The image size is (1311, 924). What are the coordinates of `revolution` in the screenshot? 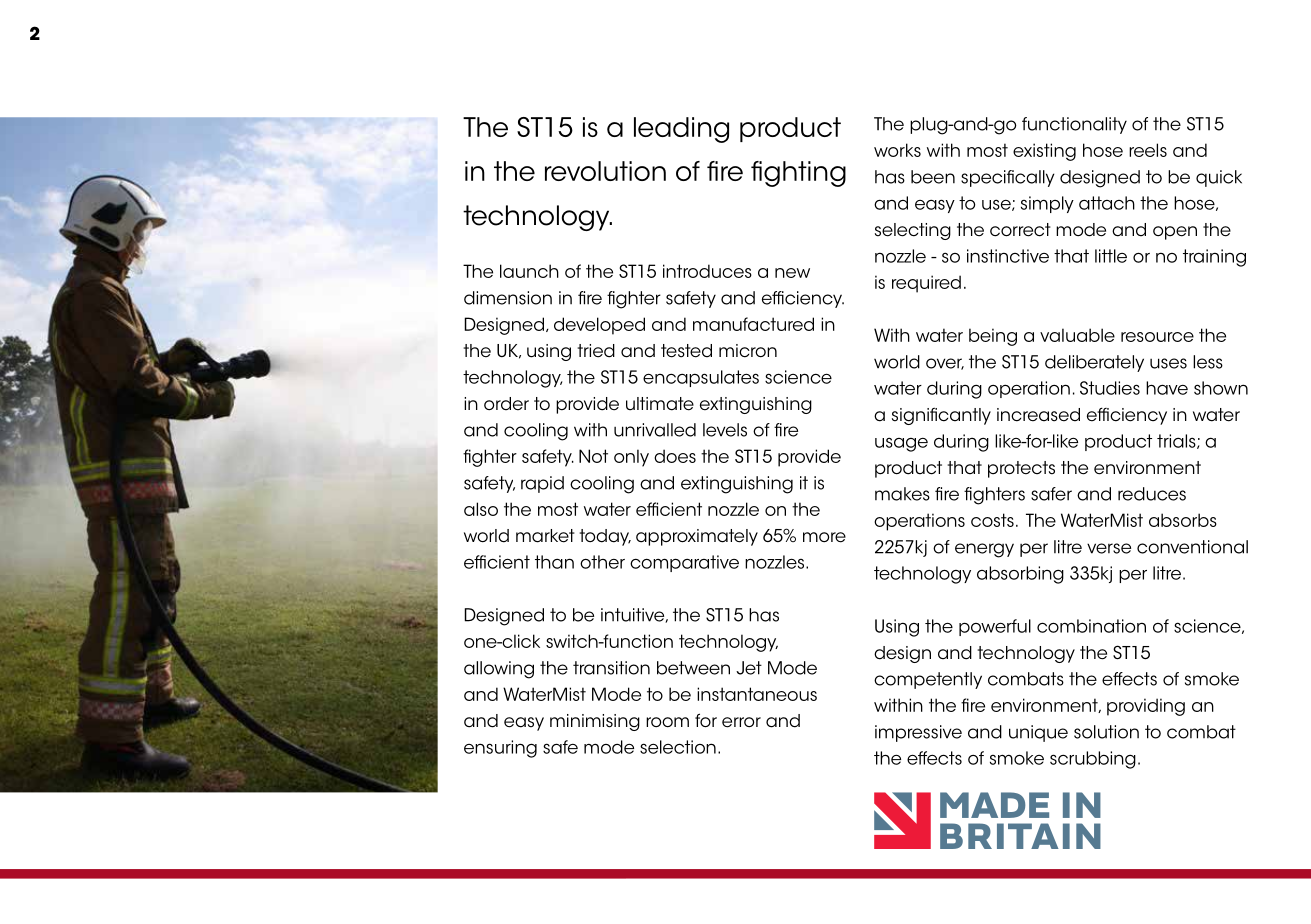 It's located at (605, 171).
